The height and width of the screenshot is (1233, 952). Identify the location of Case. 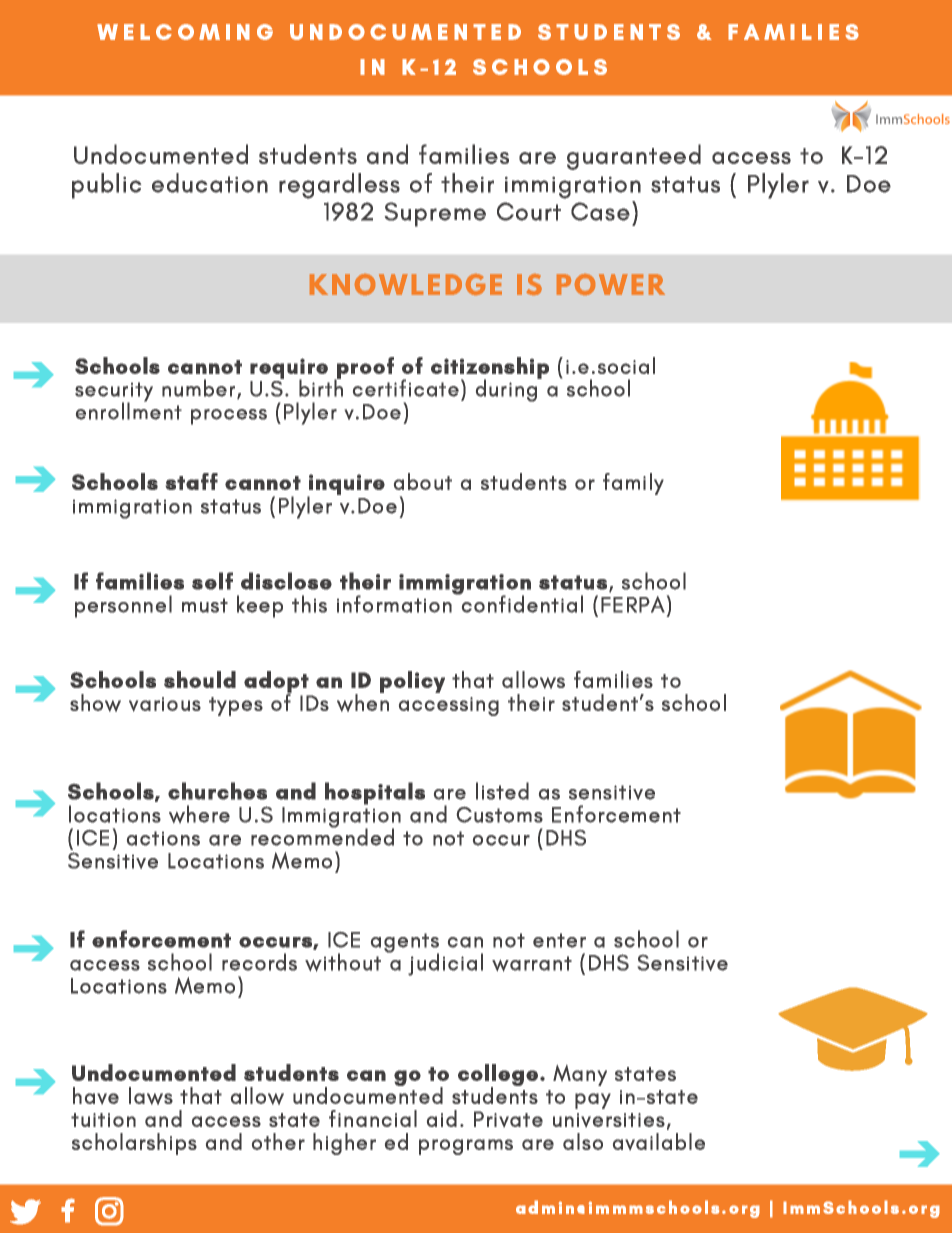
(600, 211).
